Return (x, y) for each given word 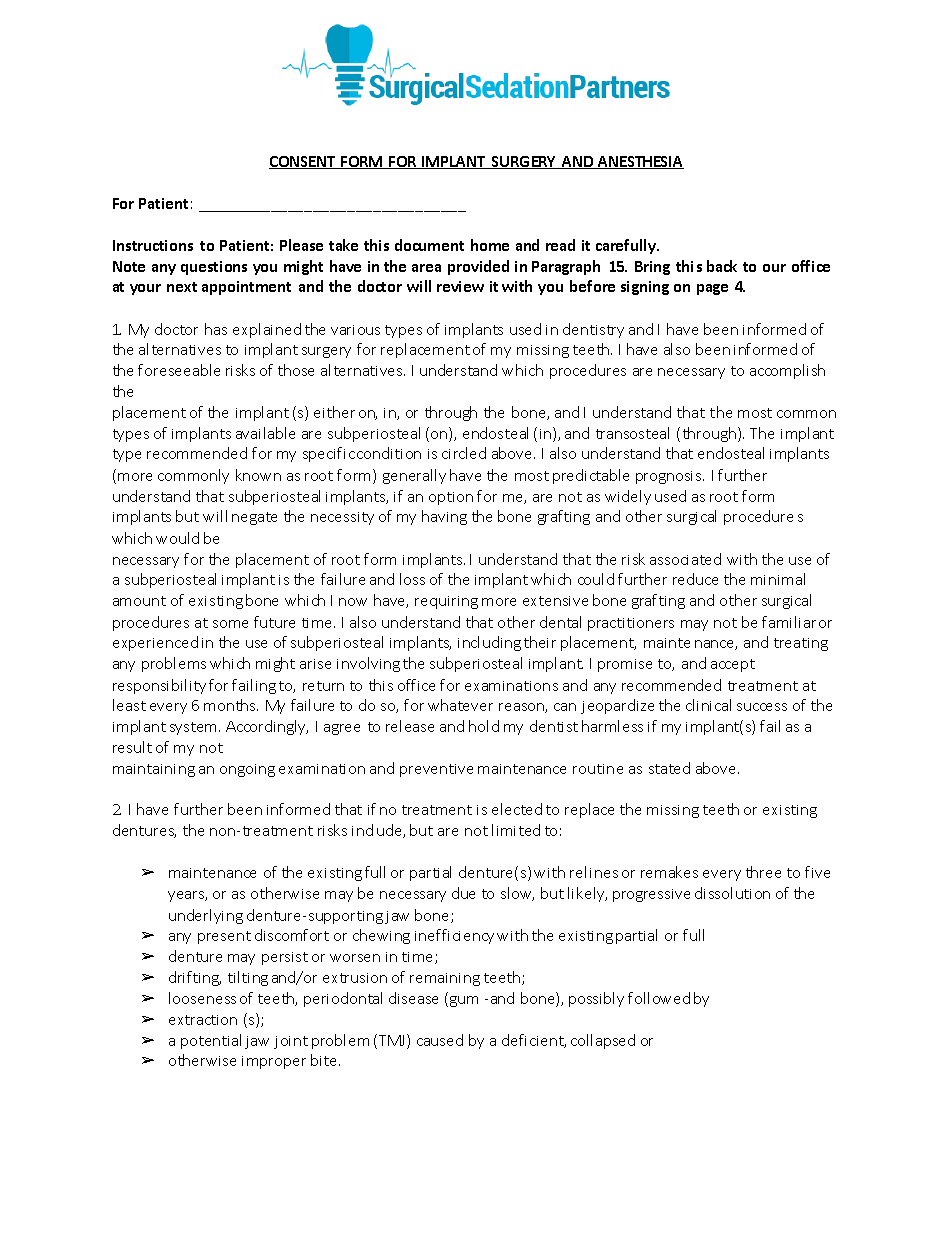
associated (685, 559)
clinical (708, 705)
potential (211, 1041)
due (463, 893)
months (231, 705)
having (444, 517)
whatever (460, 705)
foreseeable (179, 370)
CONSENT (303, 162)
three (763, 872)
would (177, 538)
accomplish (787, 371)
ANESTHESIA (640, 162)
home (490, 245)
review (460, 286)
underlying (206, 916)
